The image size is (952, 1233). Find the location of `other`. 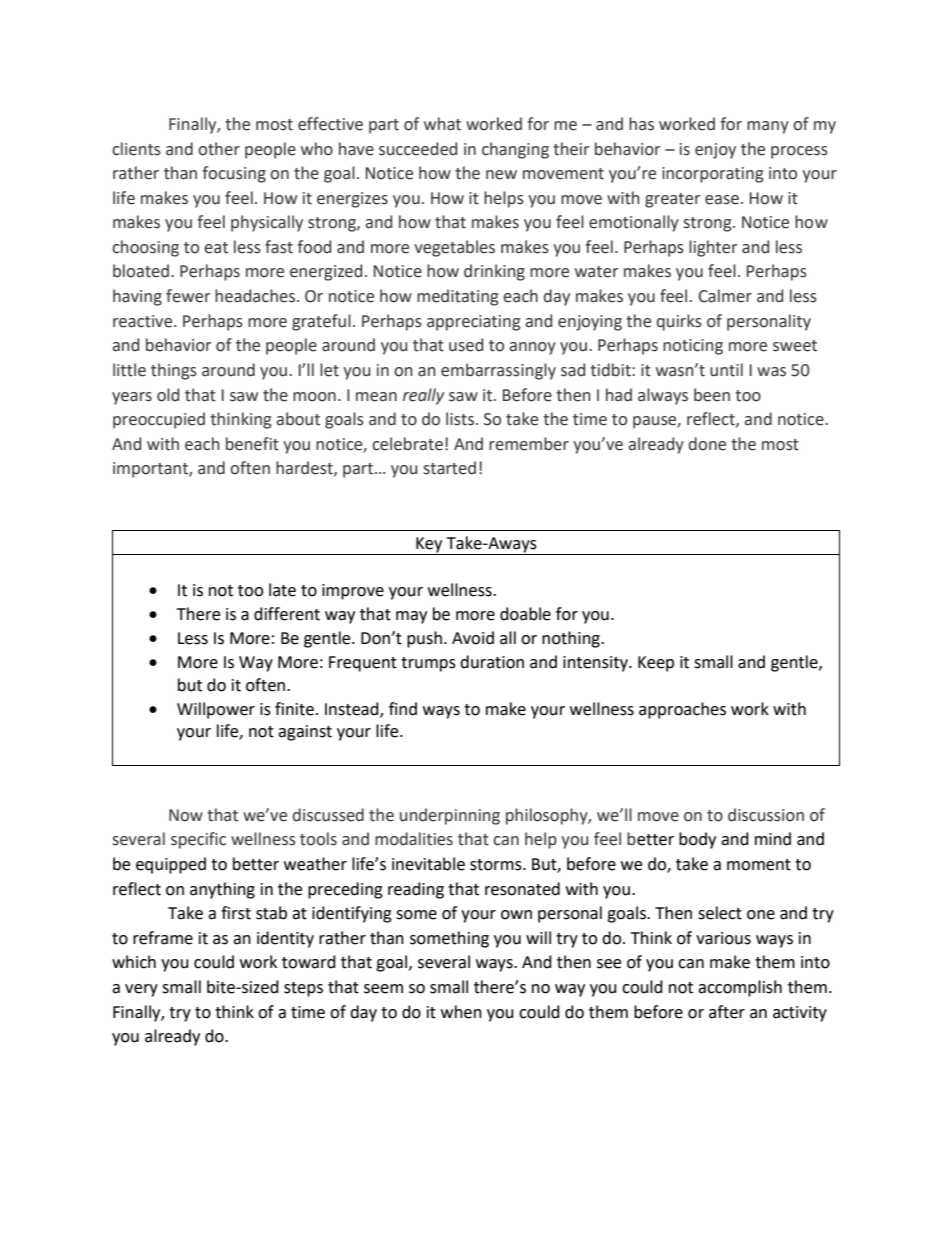

other is located at coordinates (219, 149).
